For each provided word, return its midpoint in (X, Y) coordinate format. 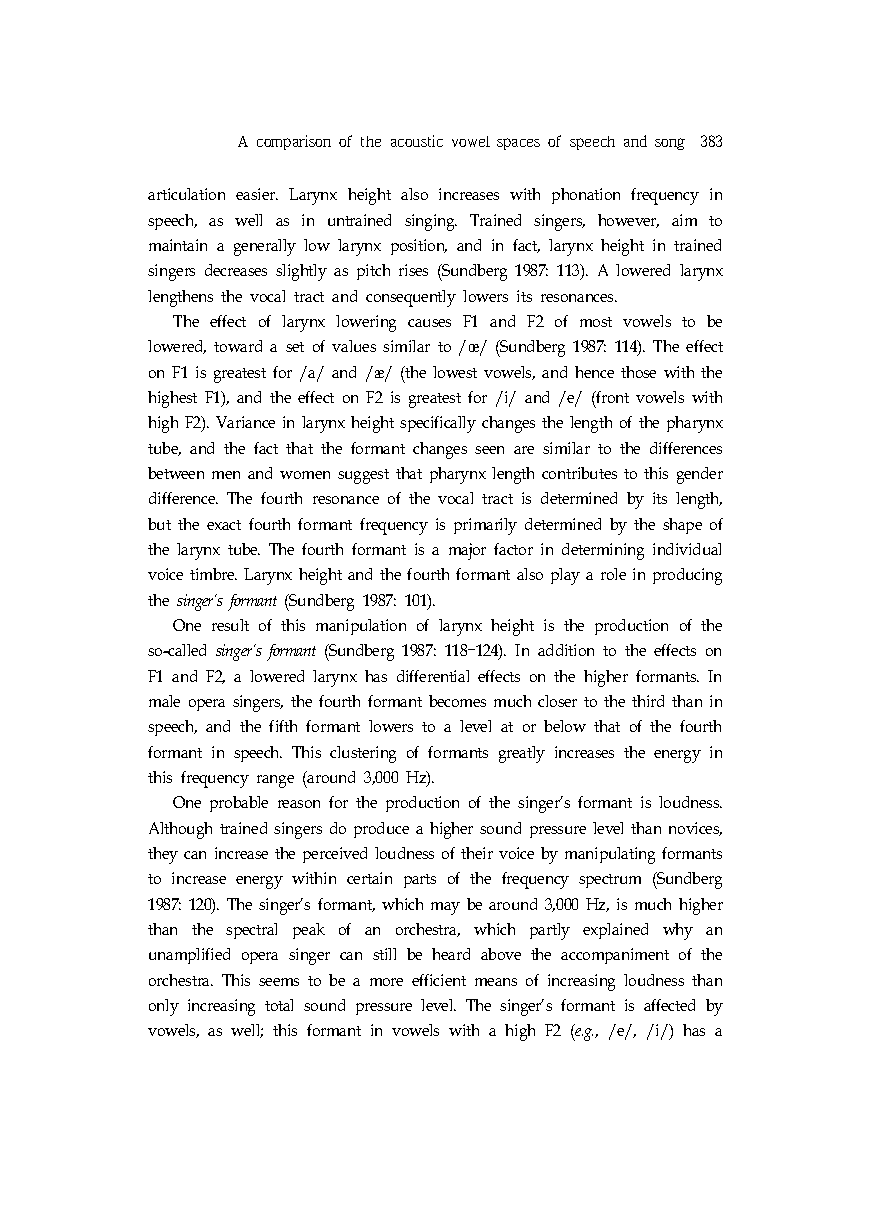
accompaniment (615, 956)
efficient (439, 980)
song (670, 144)
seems (279, 982)
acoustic (417, 141)
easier (257, 194)
